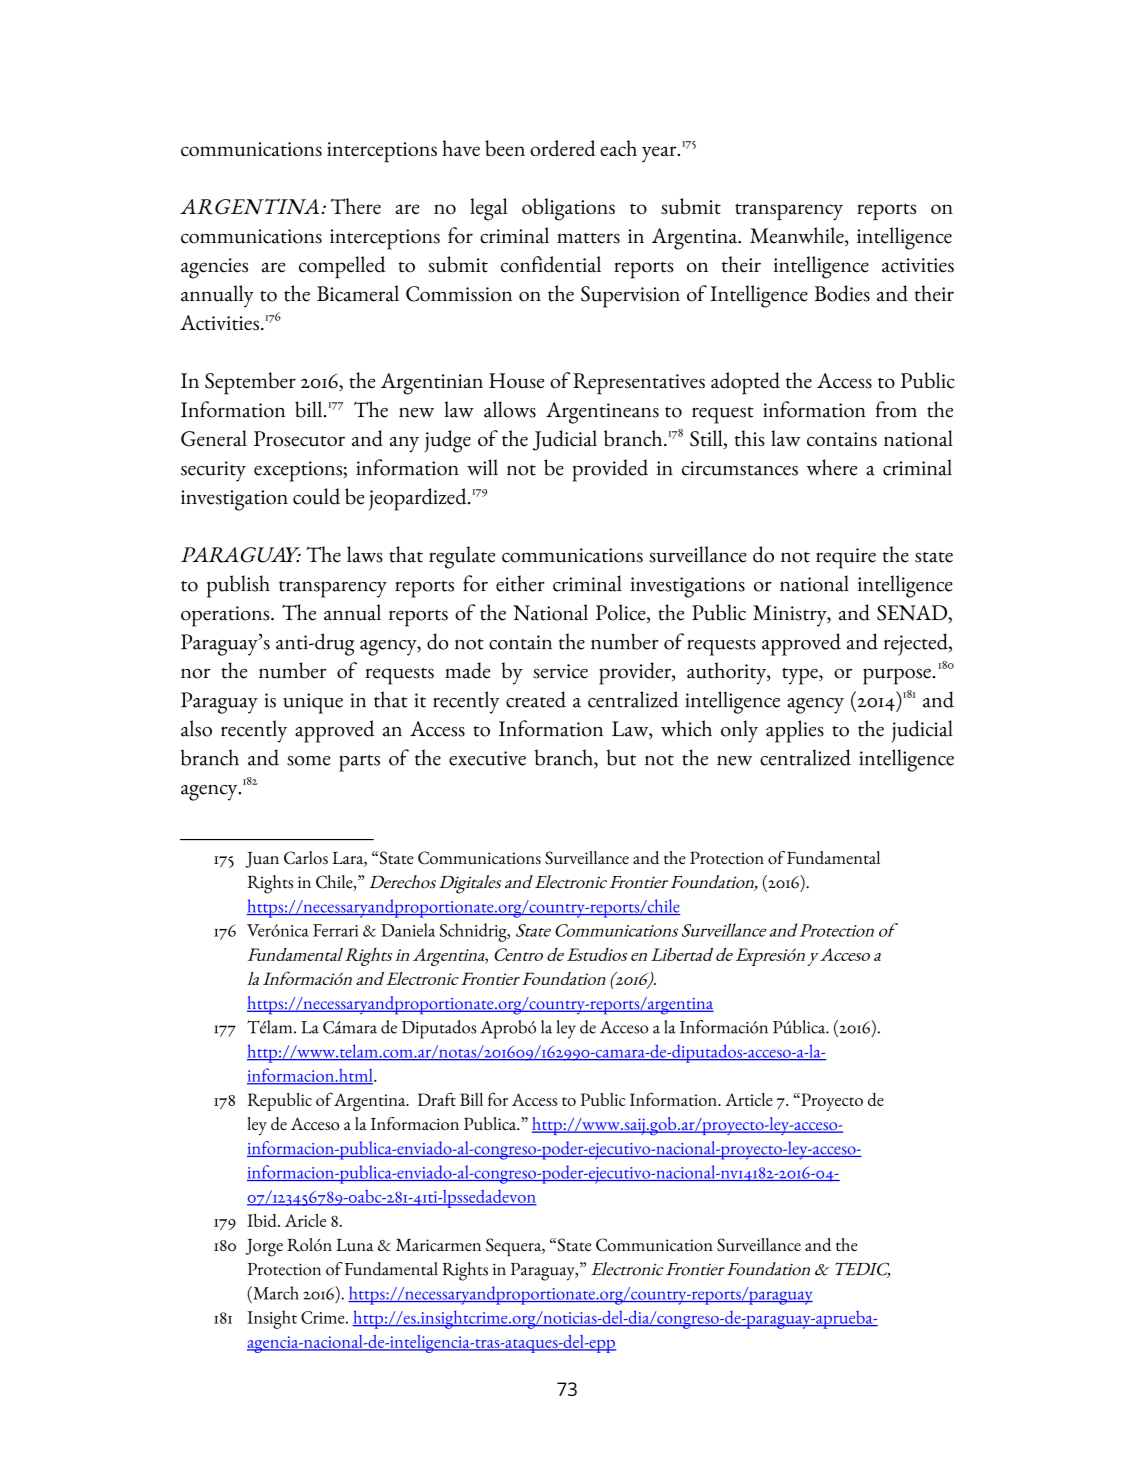 Image resolution: width=1134 pixels, height=1468 pixels. I want to click on unique, so click(313, 703).
